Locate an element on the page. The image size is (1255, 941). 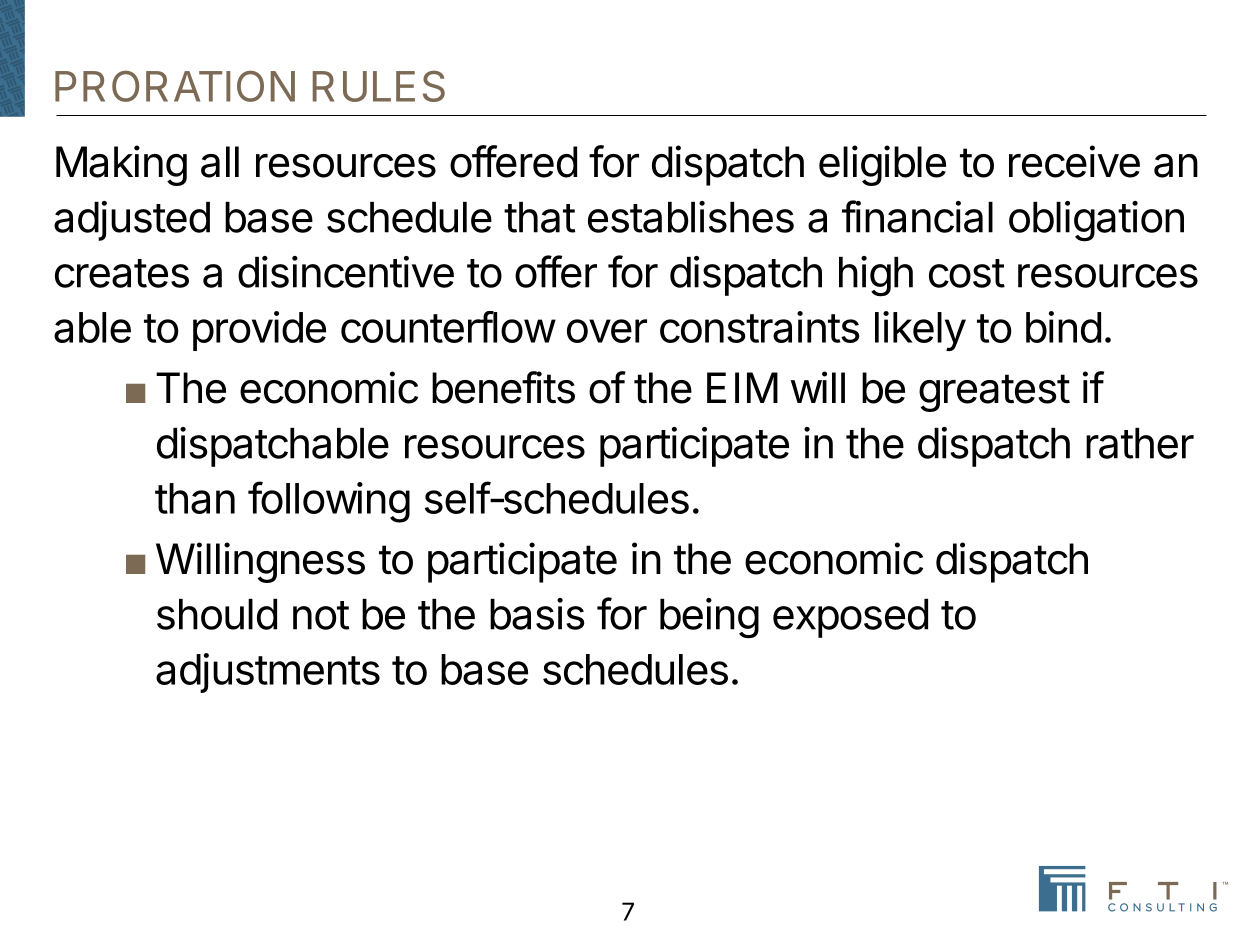
adjustments is located at coordinates (268, 673).
